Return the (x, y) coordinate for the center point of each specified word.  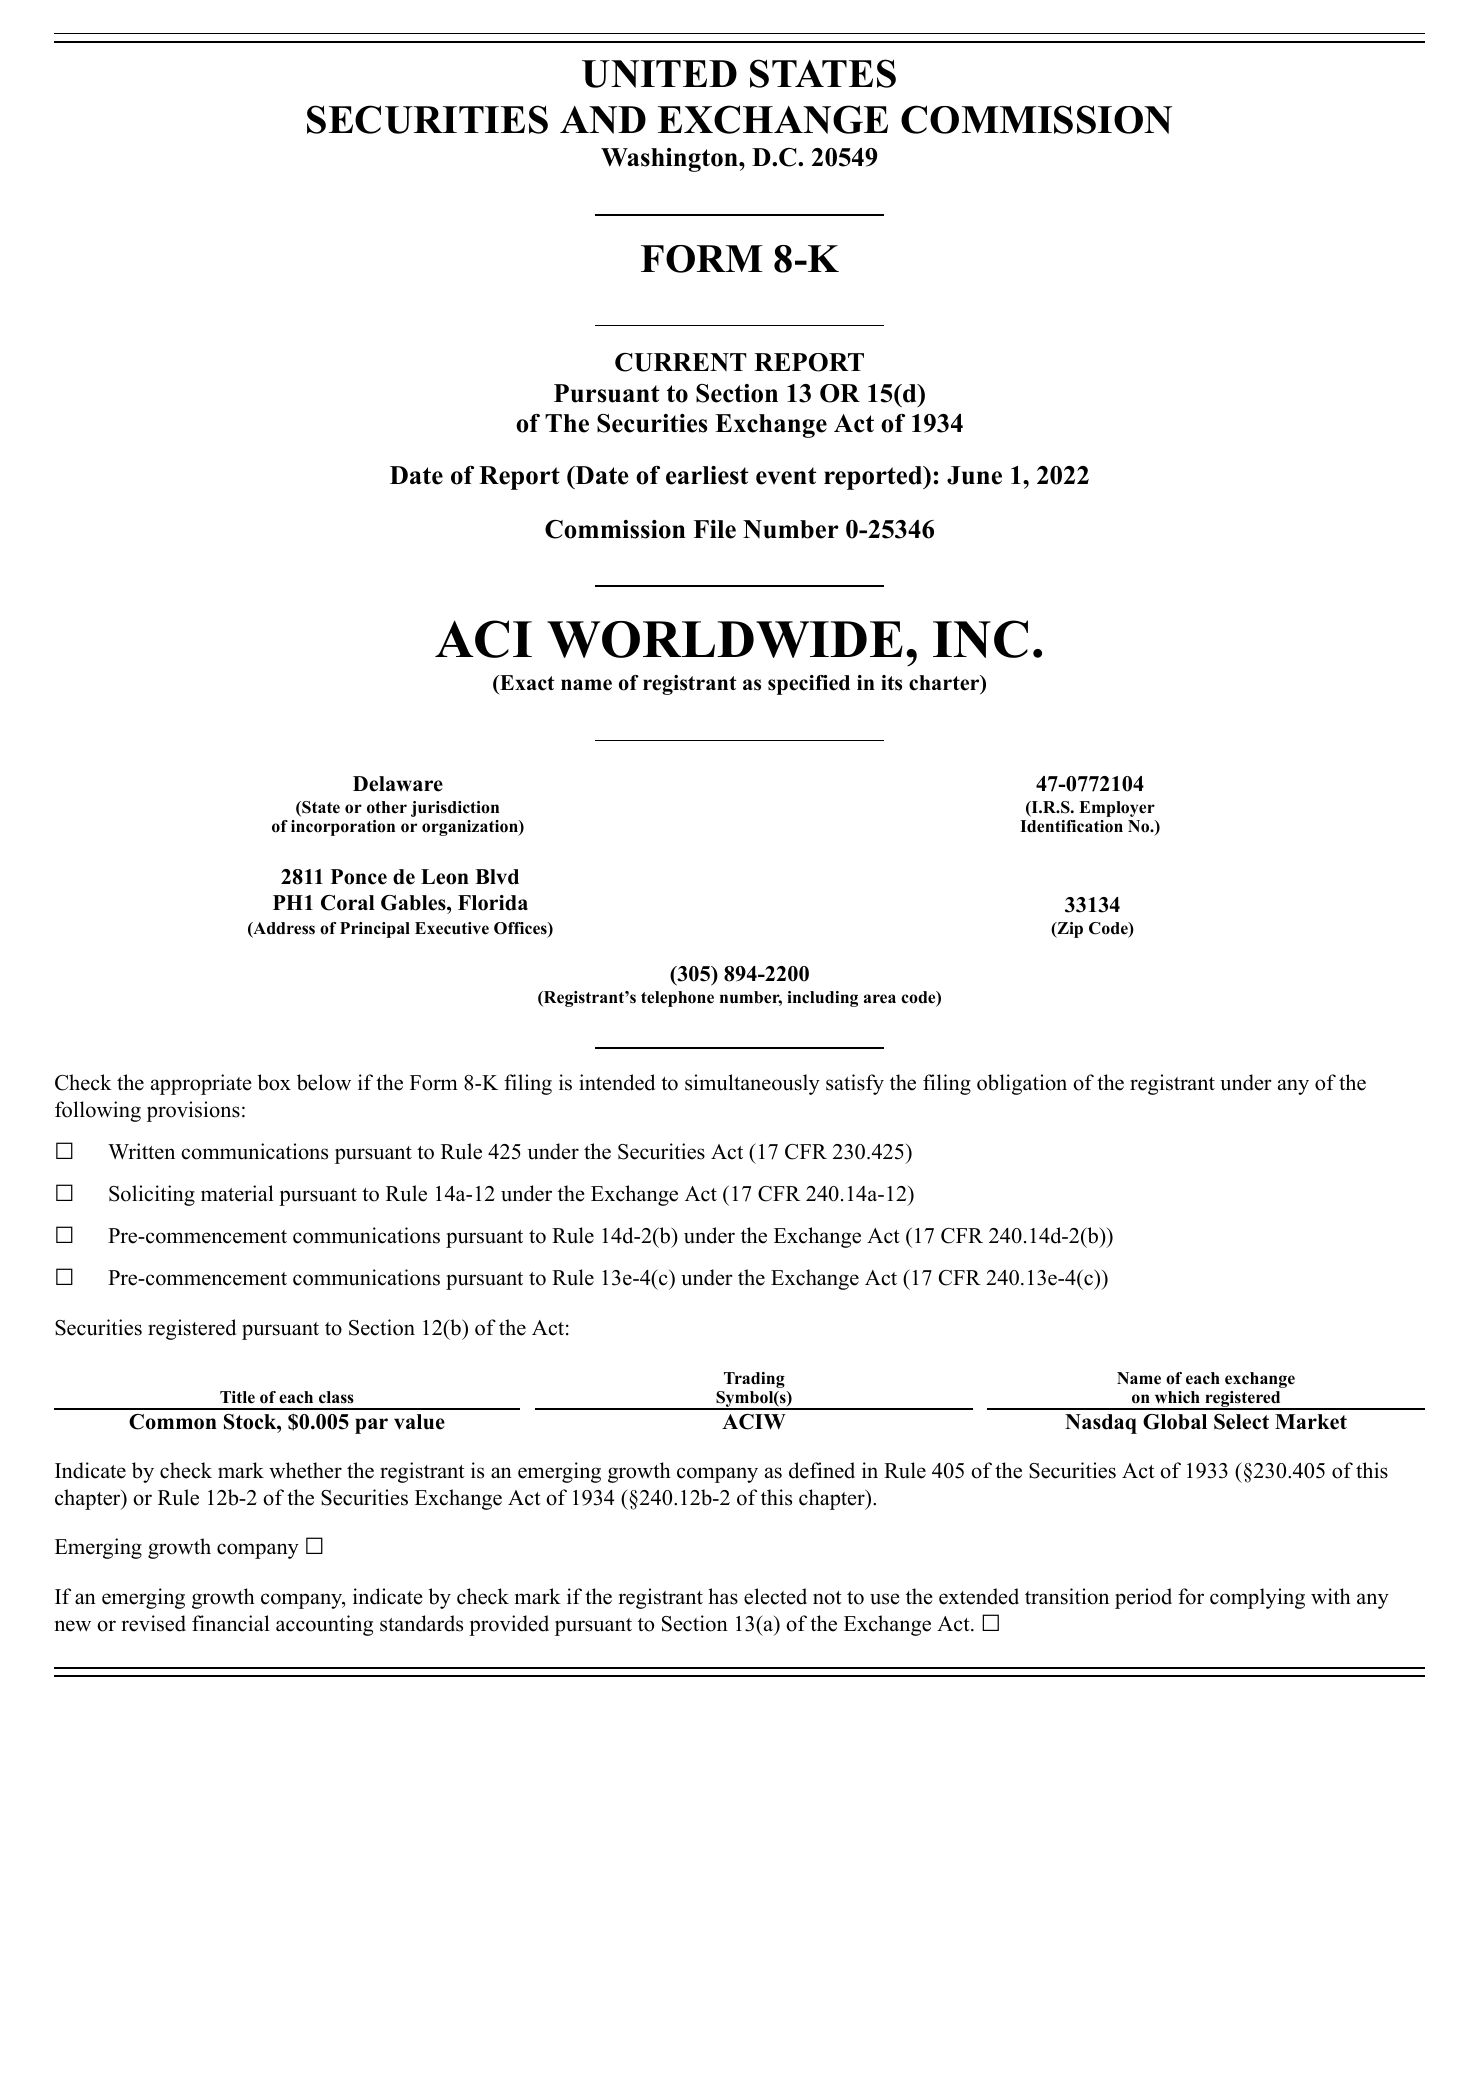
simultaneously (752, 1084)
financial (231, 1623)
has (723, 1596)
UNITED (659, 74)
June (974, 475)
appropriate (201, 1084)
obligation (1022, 1084)
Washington (670, 160)
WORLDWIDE (725, 639)
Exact (526, 684)
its (891, 683)
